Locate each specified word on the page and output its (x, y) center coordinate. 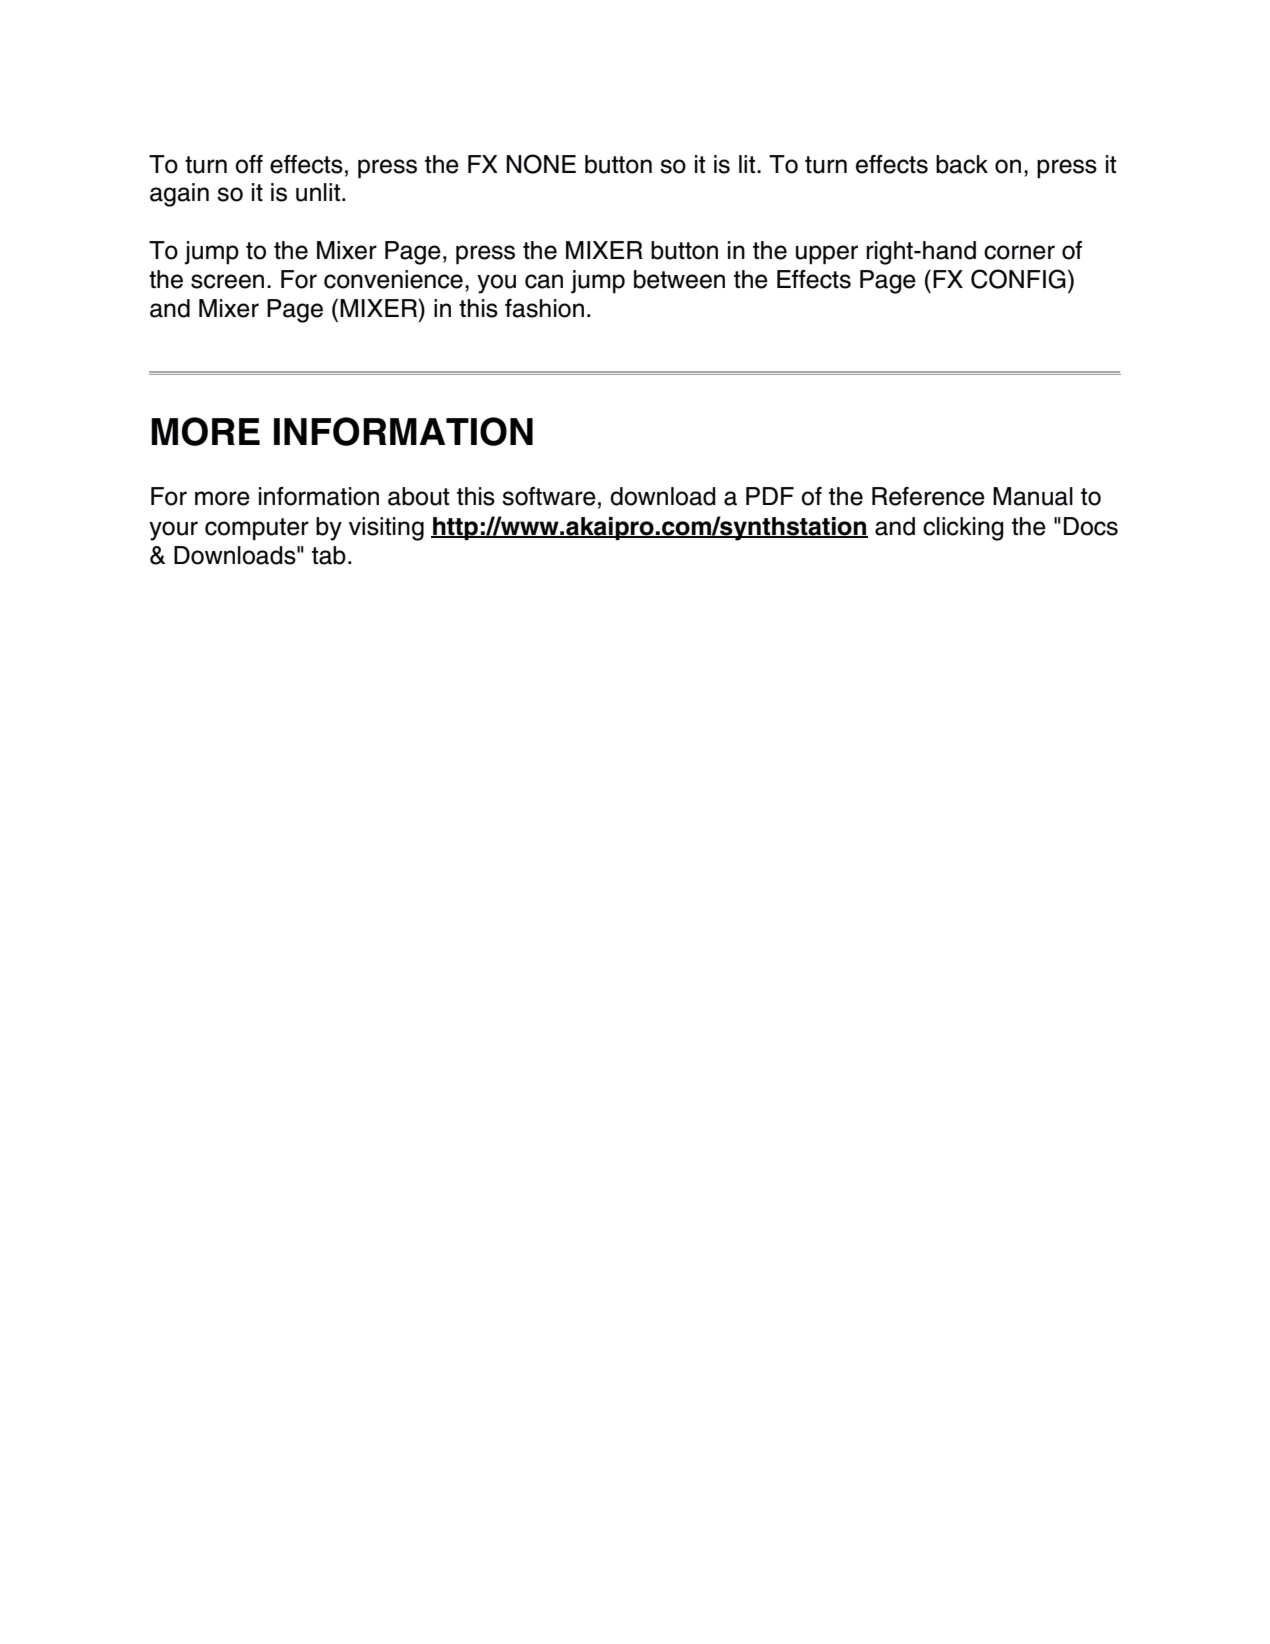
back (962, 164)
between (679, 279)
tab (329, 555)
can (544, 281)
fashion (544, 308)
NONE (541, 164)
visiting (386, 529)
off (249, 164)
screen (227, 281)
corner (1019, 252)
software (549, 496)
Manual (1033, 496)
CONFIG (1018, 279)
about (419, 496)
